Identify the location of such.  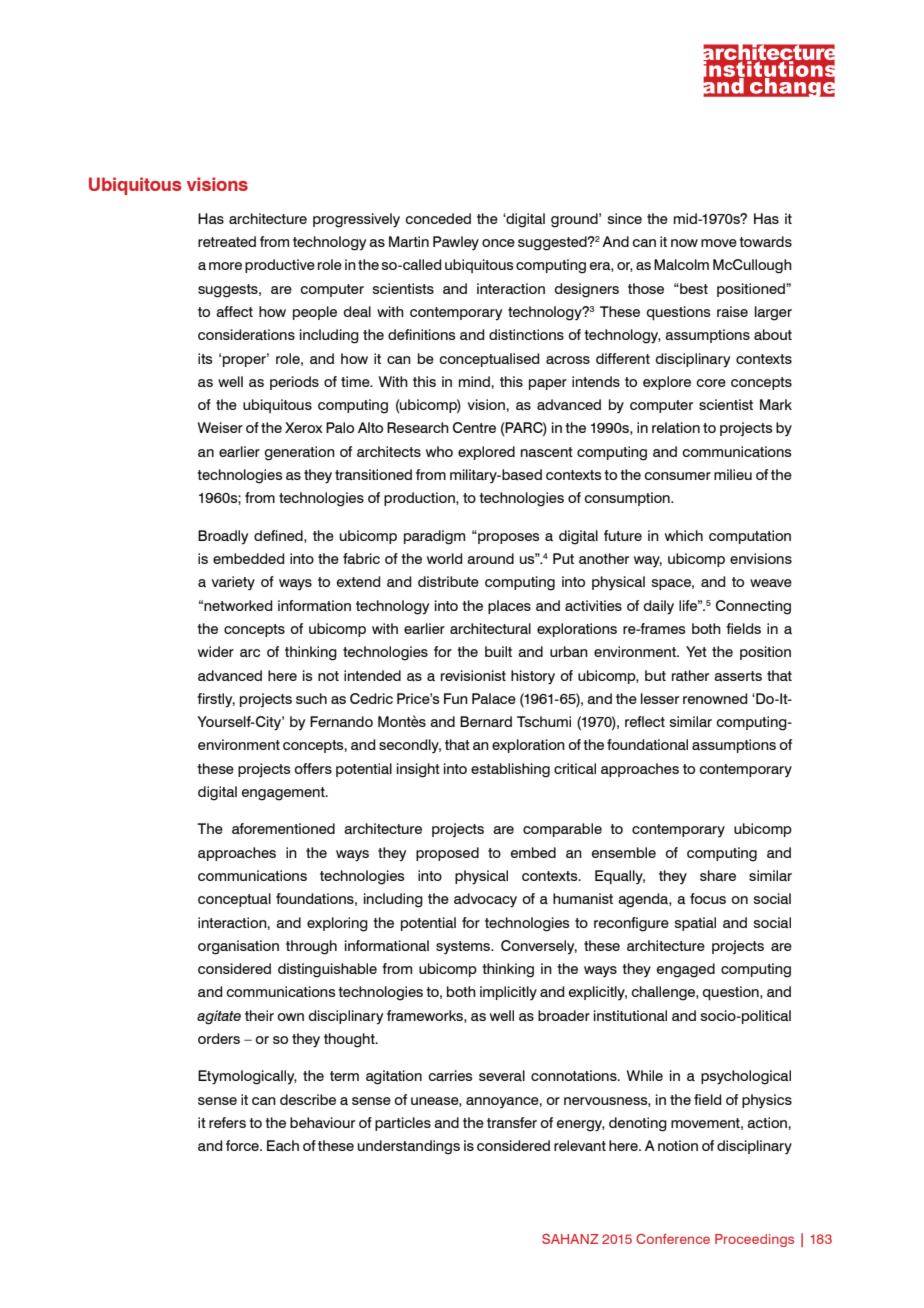
(311, 698).
